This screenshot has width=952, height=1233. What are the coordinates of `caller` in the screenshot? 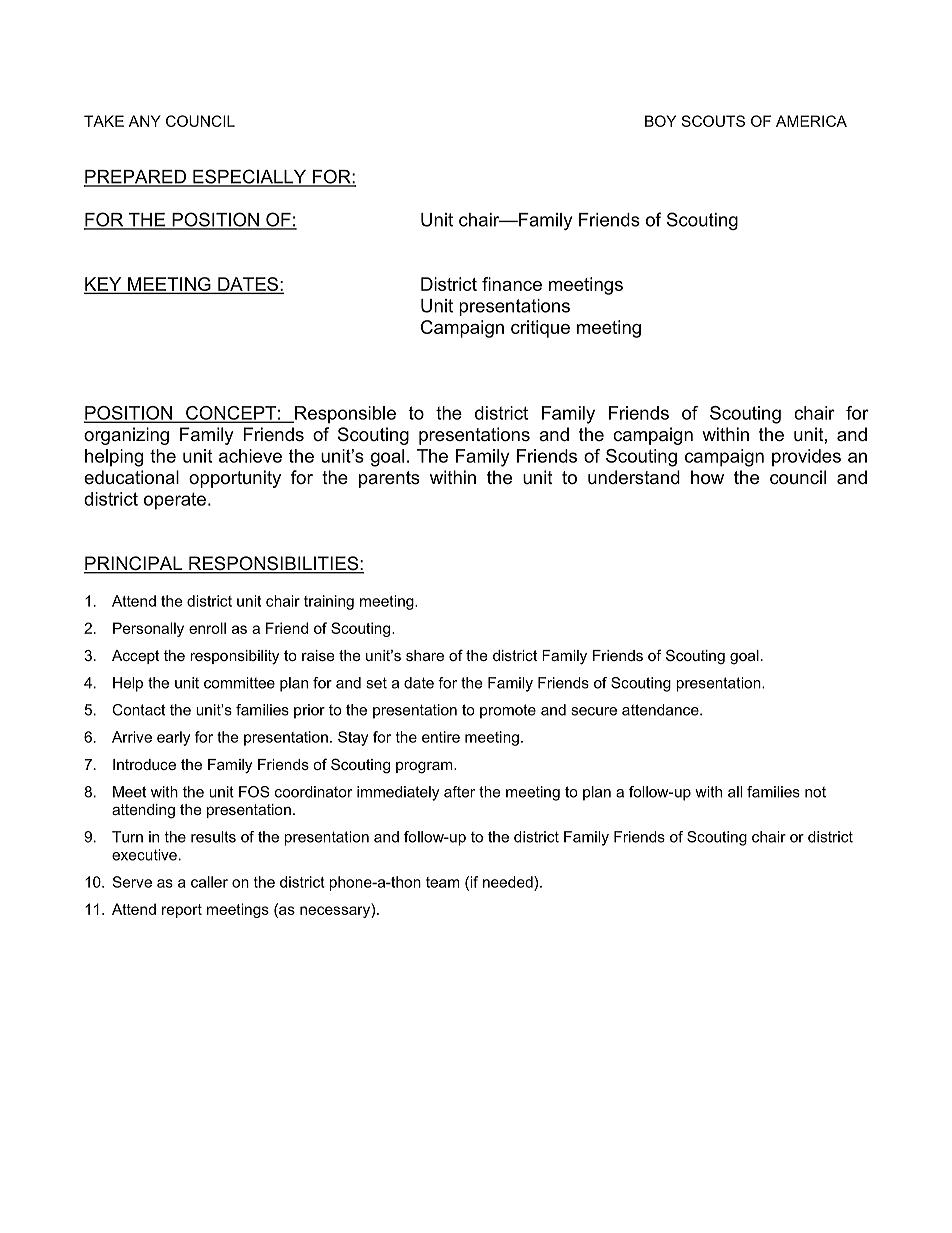 It's located at (209, 882).
